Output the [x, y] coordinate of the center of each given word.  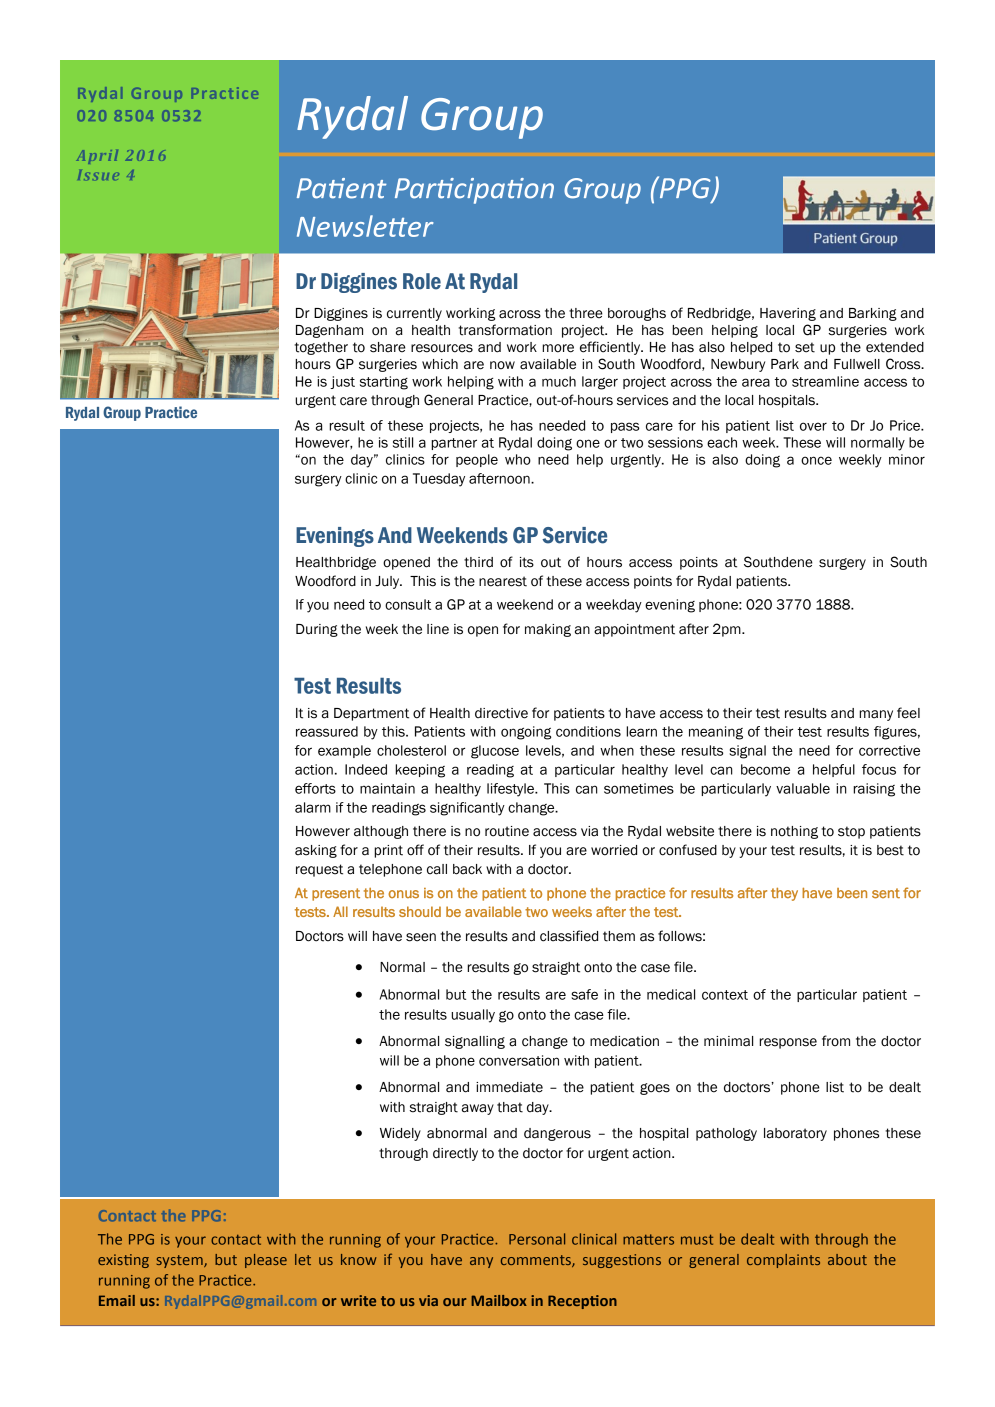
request [319, 870]
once [816, 460]
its [527, 562]
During [317, 630]
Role [422, 281]
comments [537, 1261]
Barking [873, 314]
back [467, 869]
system [181, 1261]
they [784, 894]
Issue [98, 175]
